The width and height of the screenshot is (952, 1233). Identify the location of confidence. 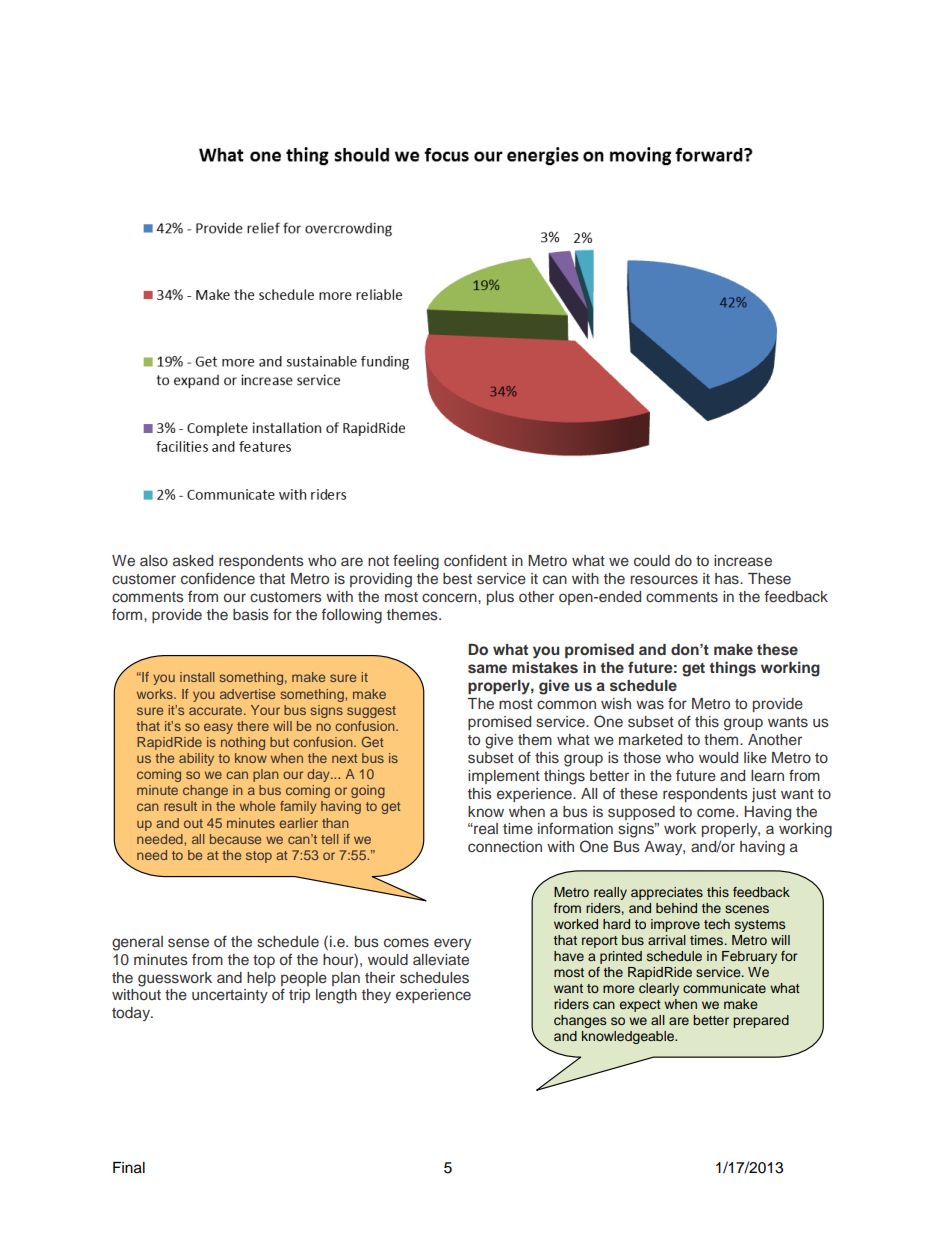
(218, 578).
